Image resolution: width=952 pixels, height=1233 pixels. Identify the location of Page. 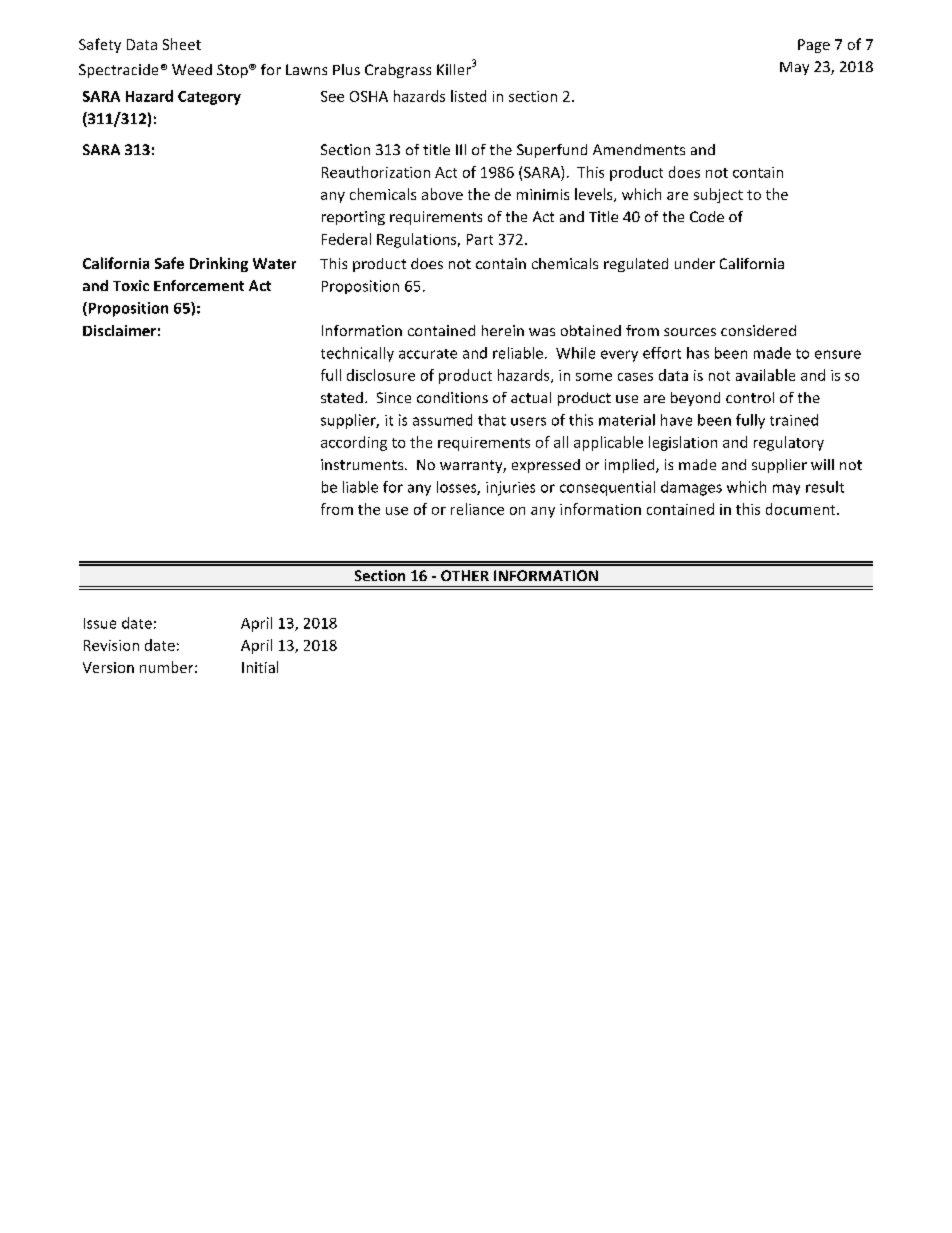
(814, 46).
